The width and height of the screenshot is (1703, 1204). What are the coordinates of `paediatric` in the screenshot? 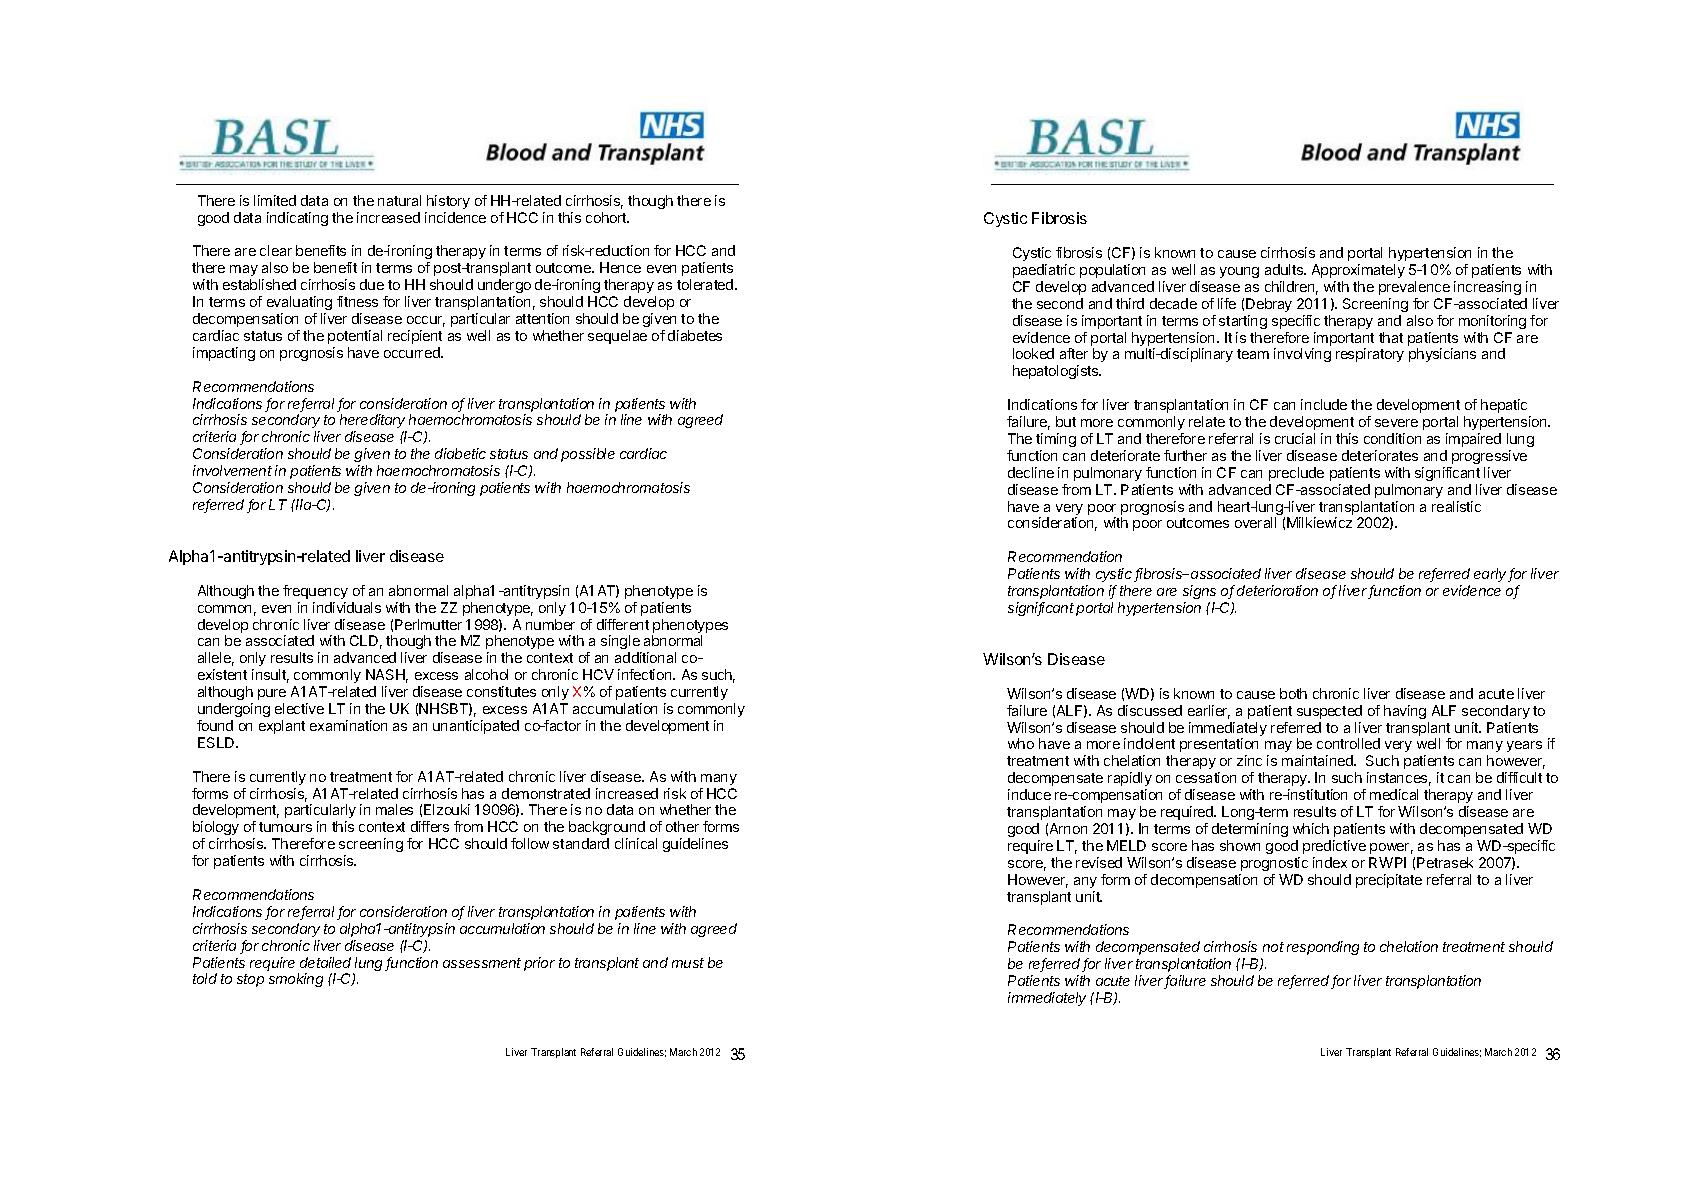 It's located at (1044, 271).
